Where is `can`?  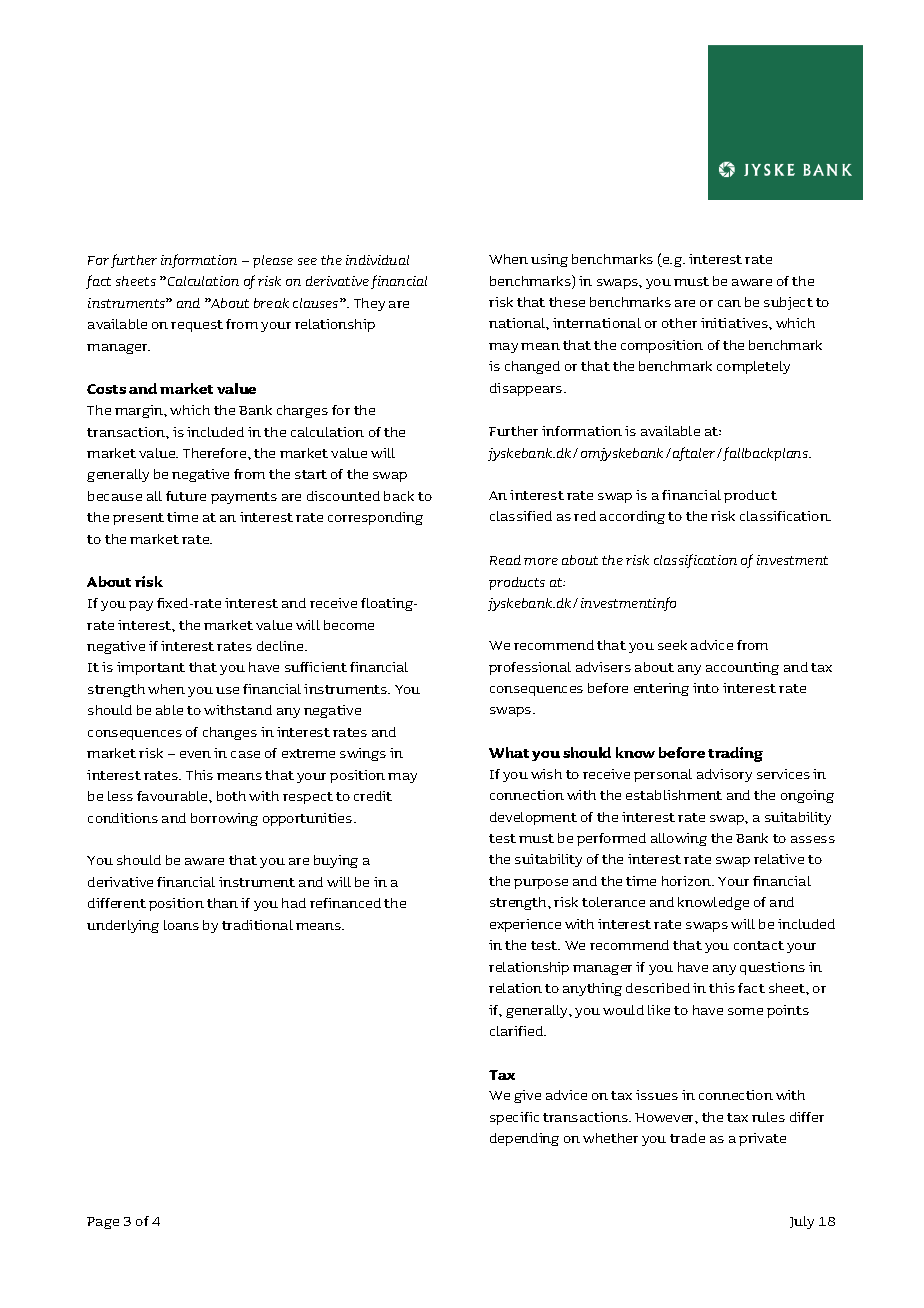 can is located at coordinates (729, 303).
